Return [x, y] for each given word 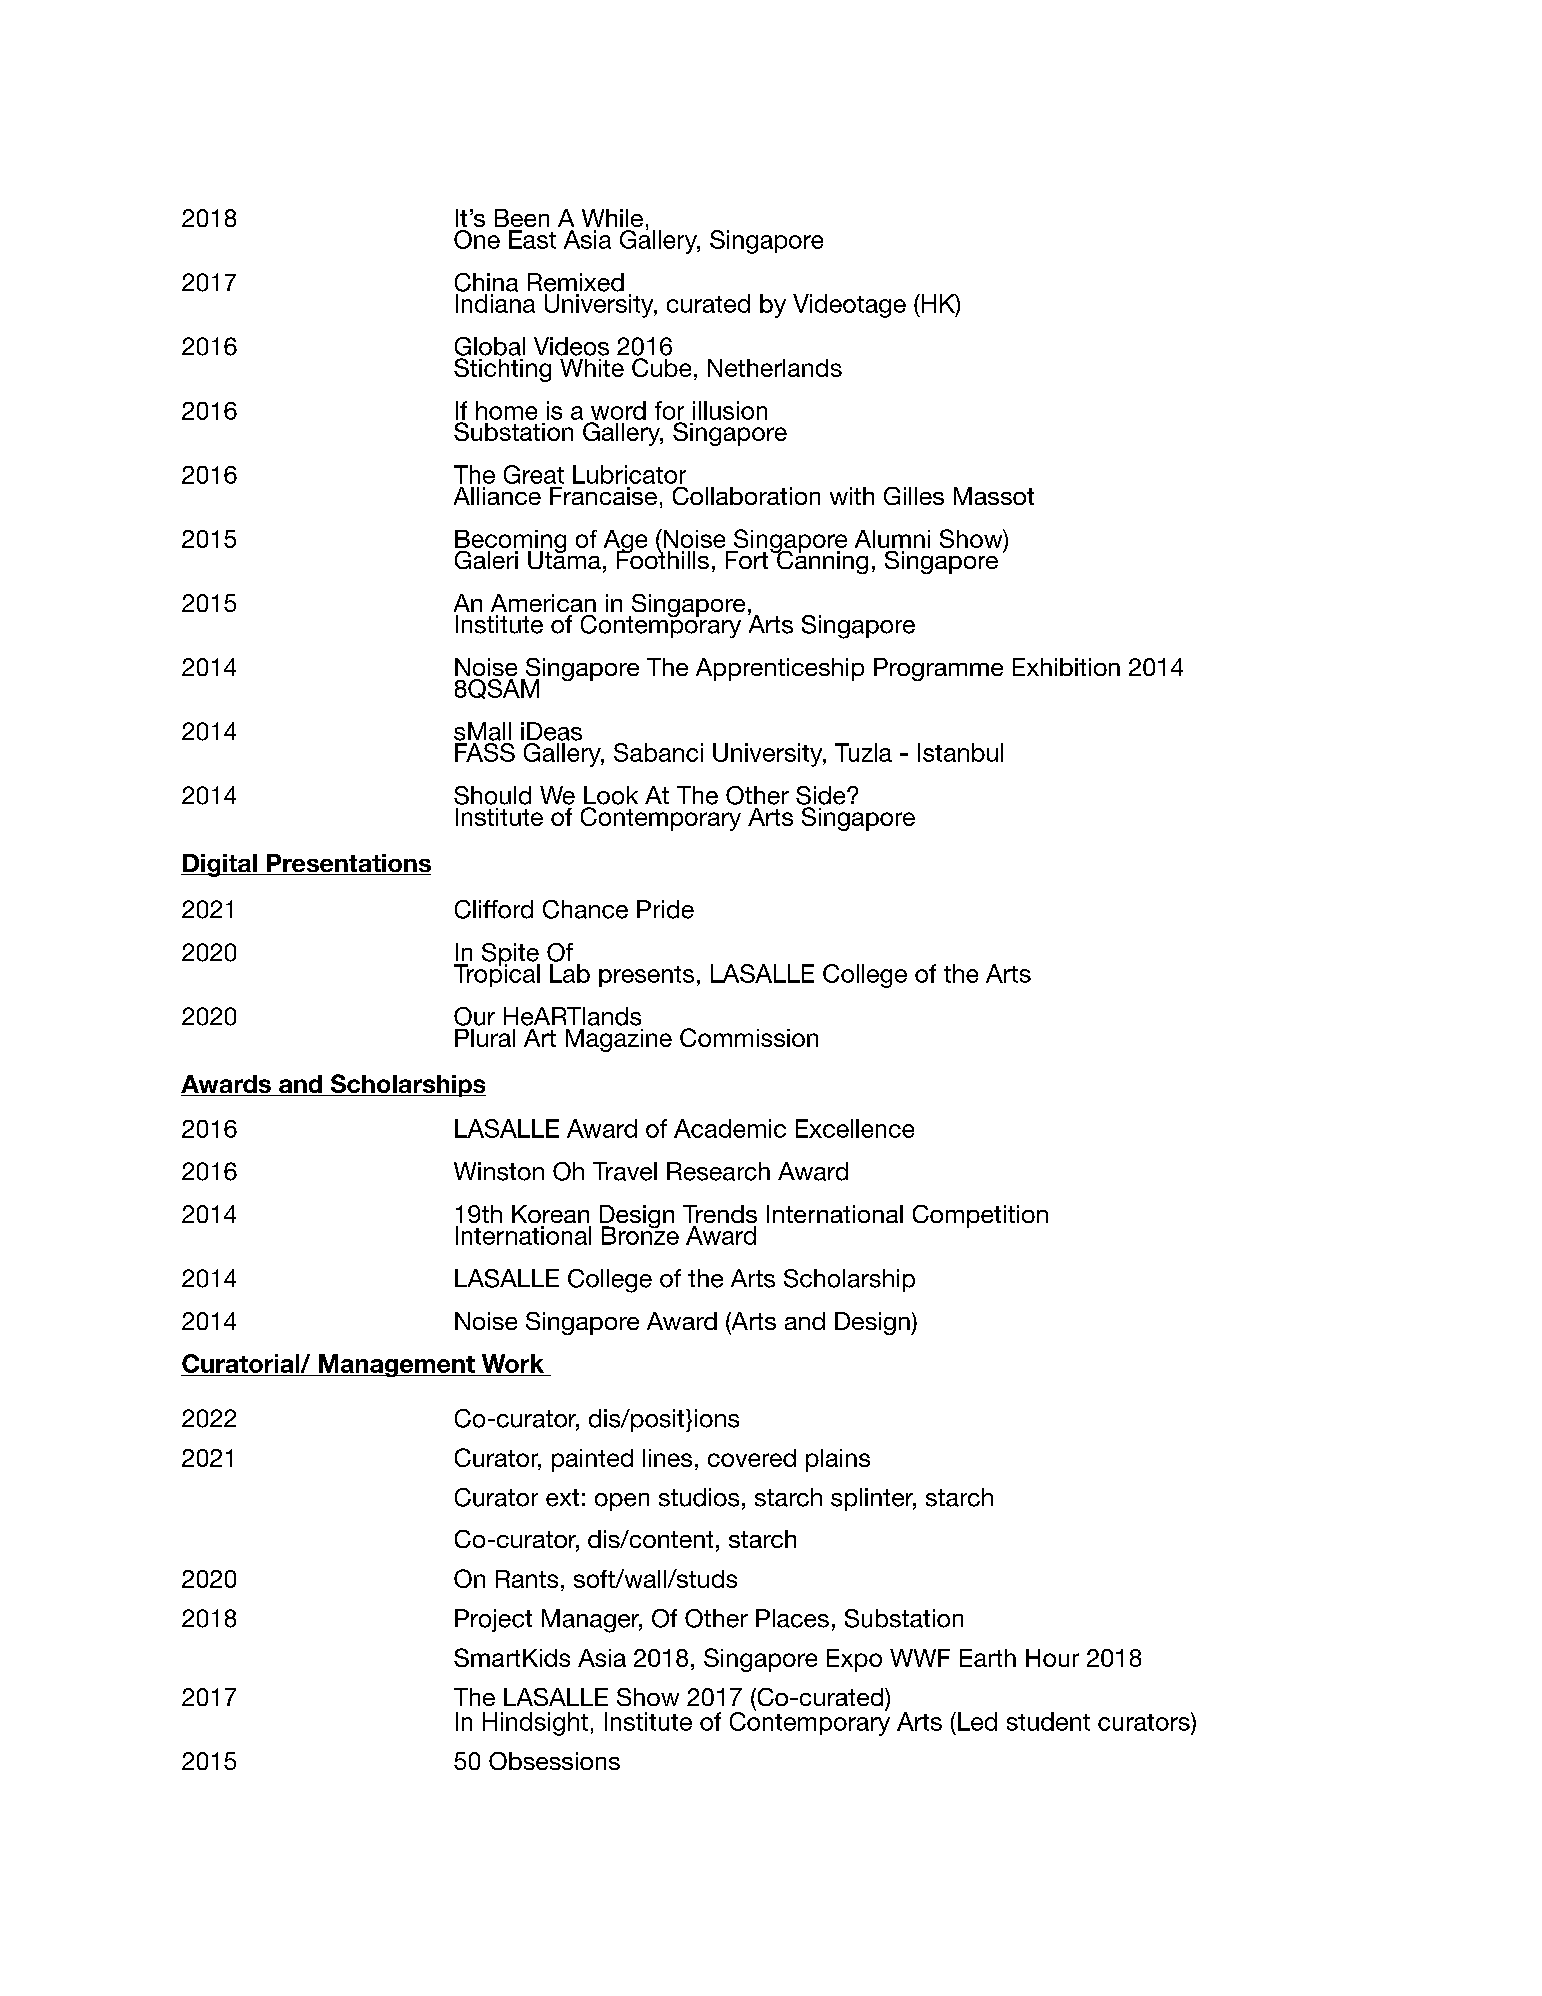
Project [493, 1620]
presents [646, 976]
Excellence [855, 1128]
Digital [220, 865]
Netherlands [775, 368]
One [477, 239]
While [612, 218]
